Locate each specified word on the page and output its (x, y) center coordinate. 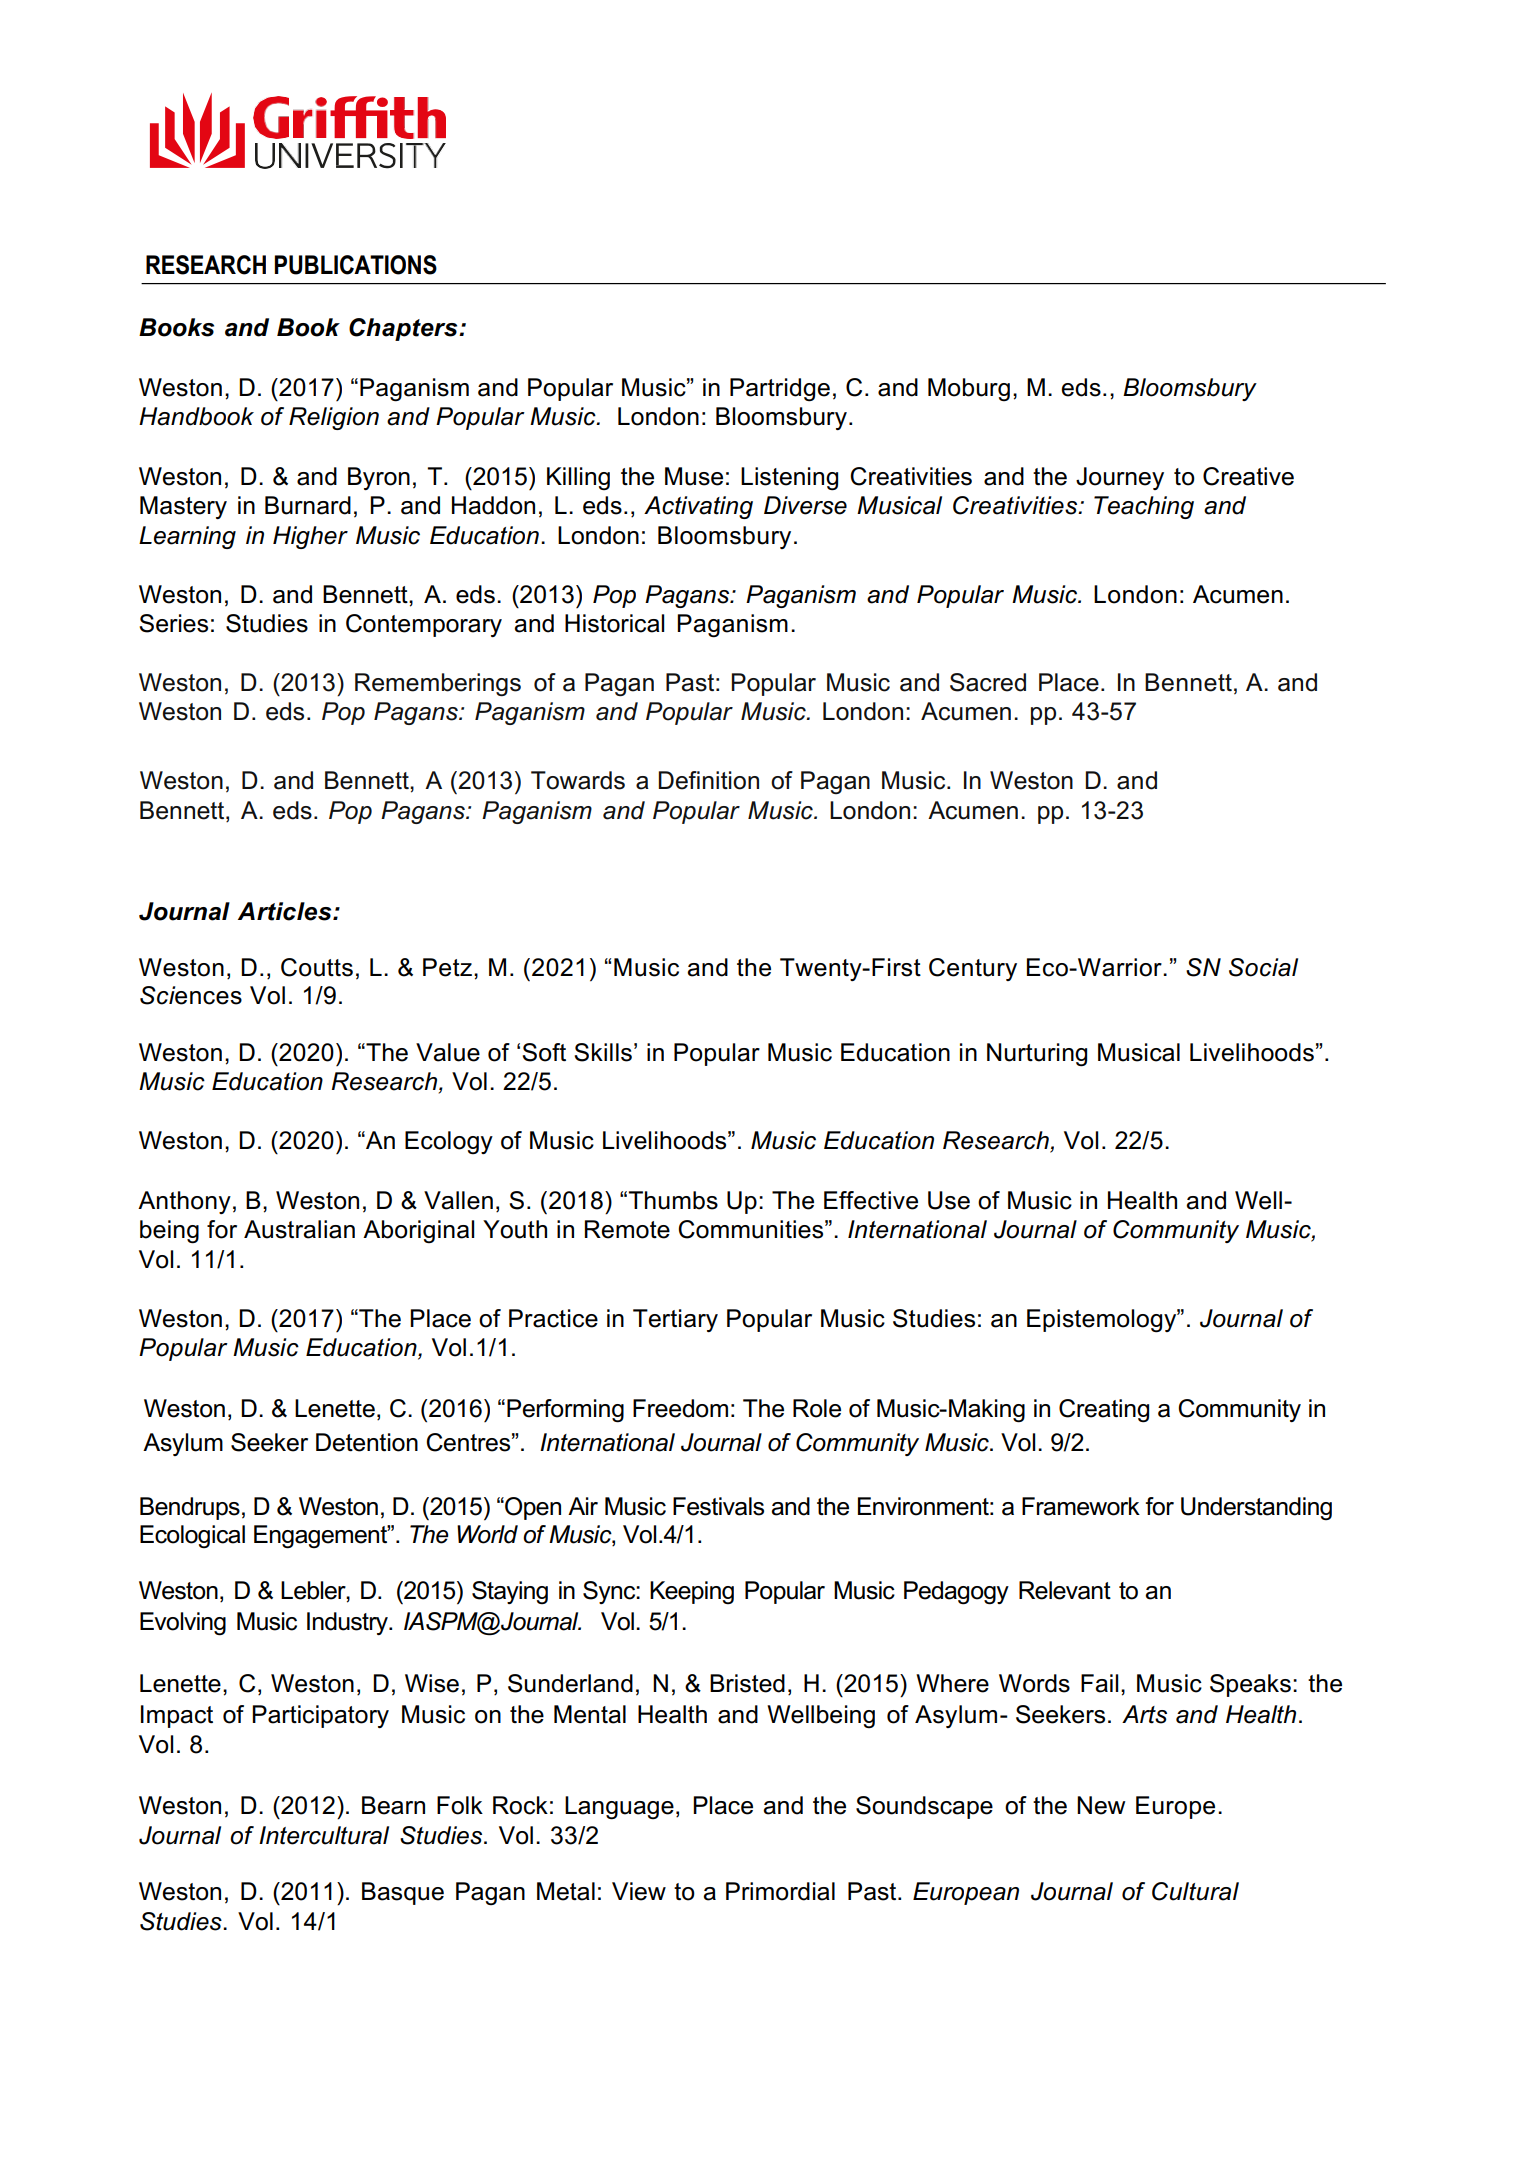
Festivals (718, 1506)
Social (1263, 967)
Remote (627, 1229)
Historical (614, 623)
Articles (286, 911)
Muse (694, 476)
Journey (1120, 478)
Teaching (1144, 507)
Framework (1081, 1506)
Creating (1104, 1411)
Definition (708, 780)
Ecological (192, 1536)
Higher (310, 537)
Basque (403, 1893)
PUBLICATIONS (356, 265)
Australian (299, 1229)
